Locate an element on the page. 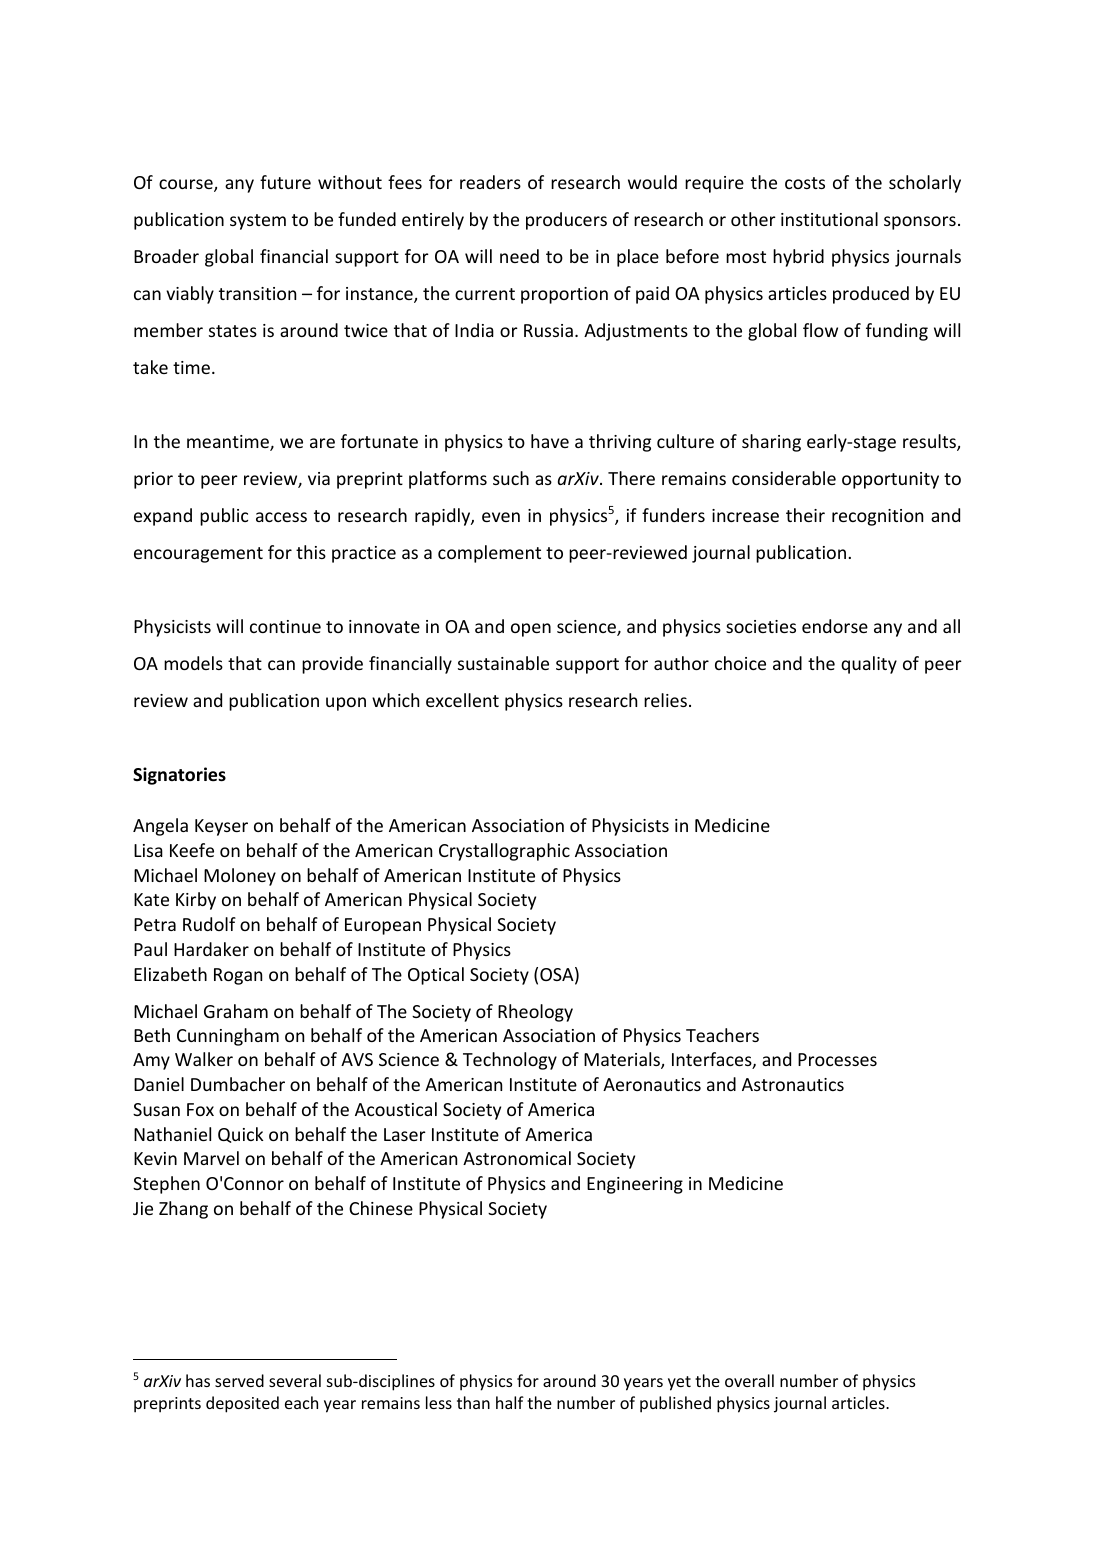 The image size is (1093, 1546). Crystallographic is located at coordinates (504, 852).
